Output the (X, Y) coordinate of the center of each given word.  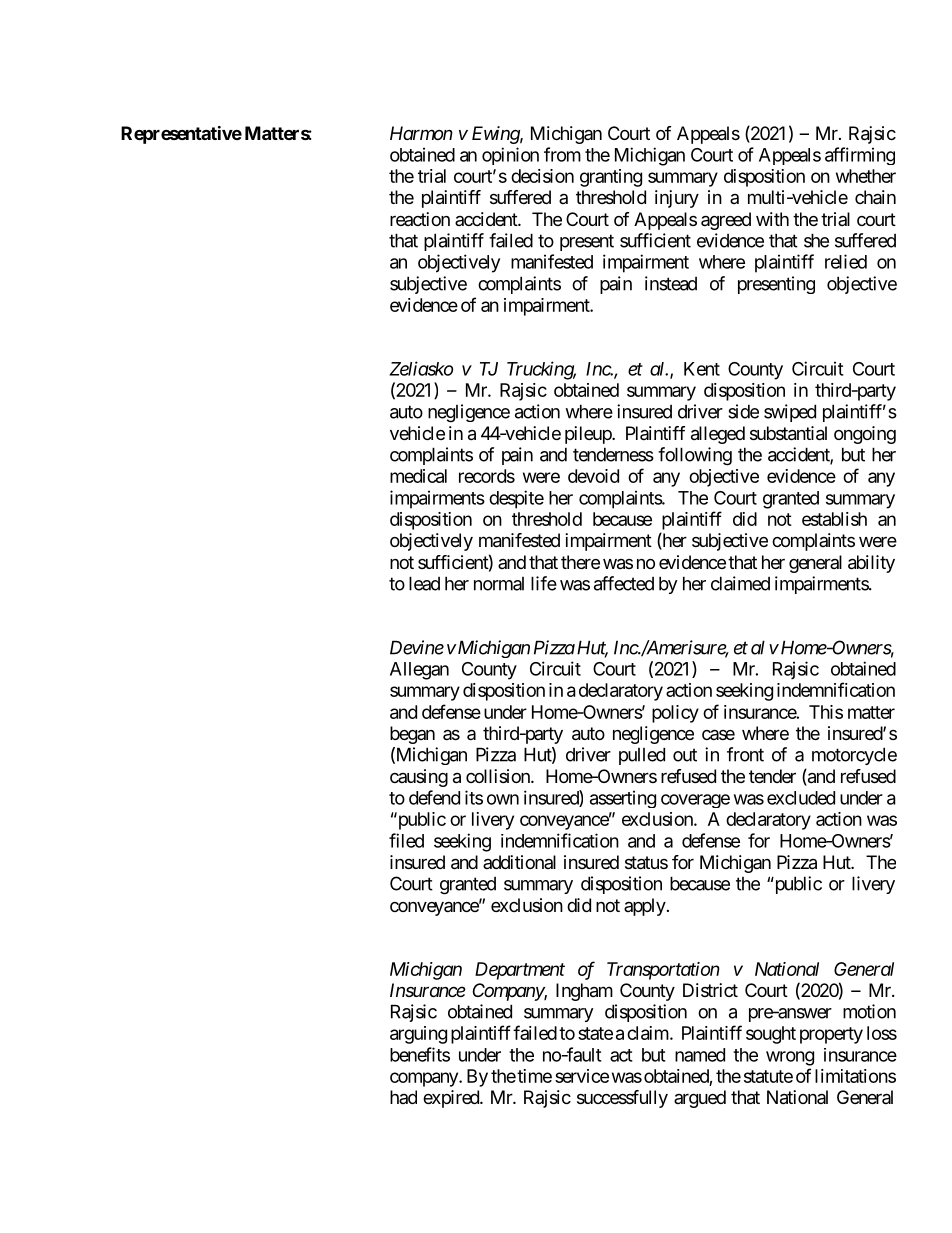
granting (611, 178)
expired (452, 1099)
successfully (622, 1099)
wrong (790, 1058)
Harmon (421, 133)
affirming (860, 156)
